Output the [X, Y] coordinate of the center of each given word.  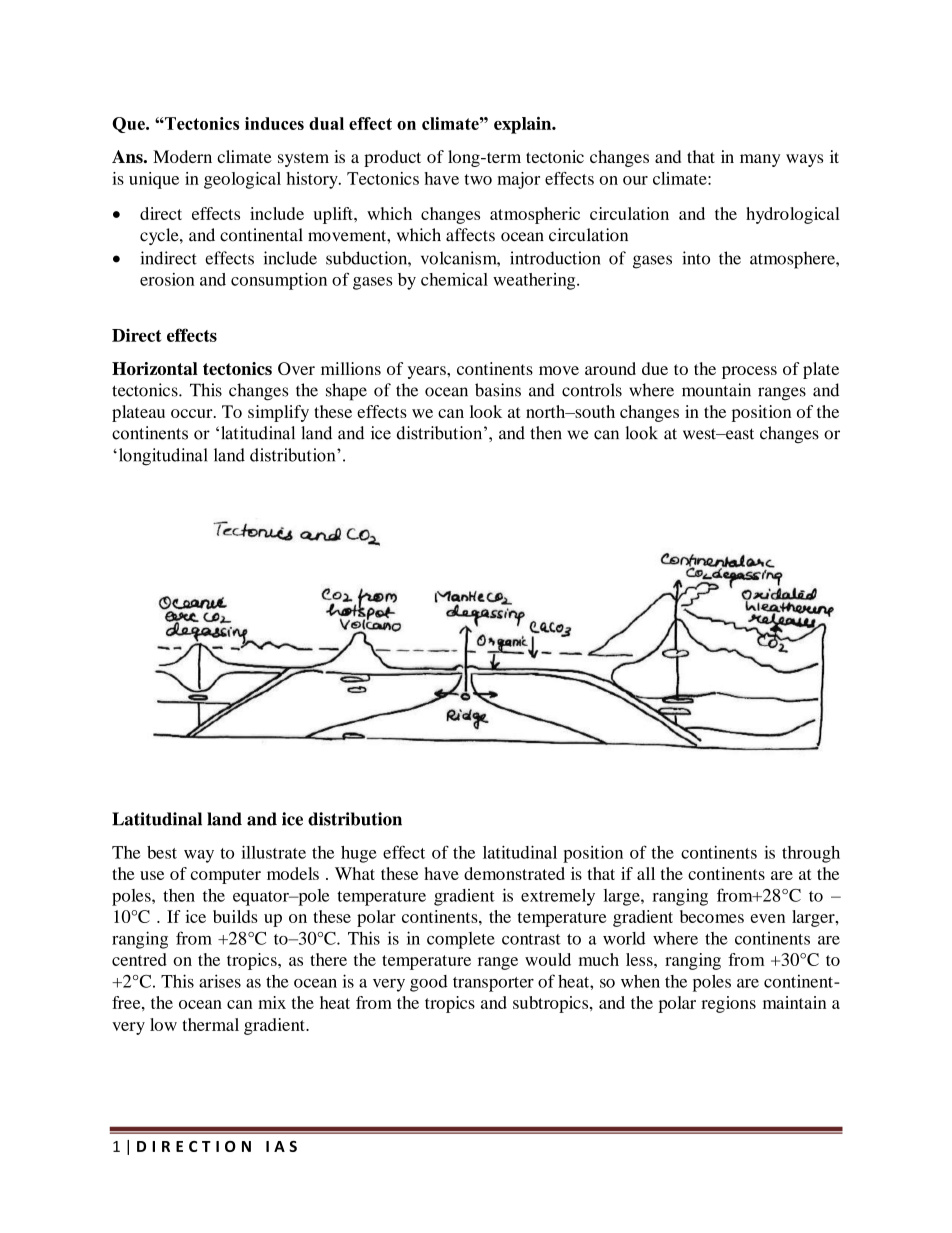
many [760, 160]
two [478, 179]
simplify [278, 413]
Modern [182, 156]
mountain [716, 390]
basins [498, 390]
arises [220, 981]
